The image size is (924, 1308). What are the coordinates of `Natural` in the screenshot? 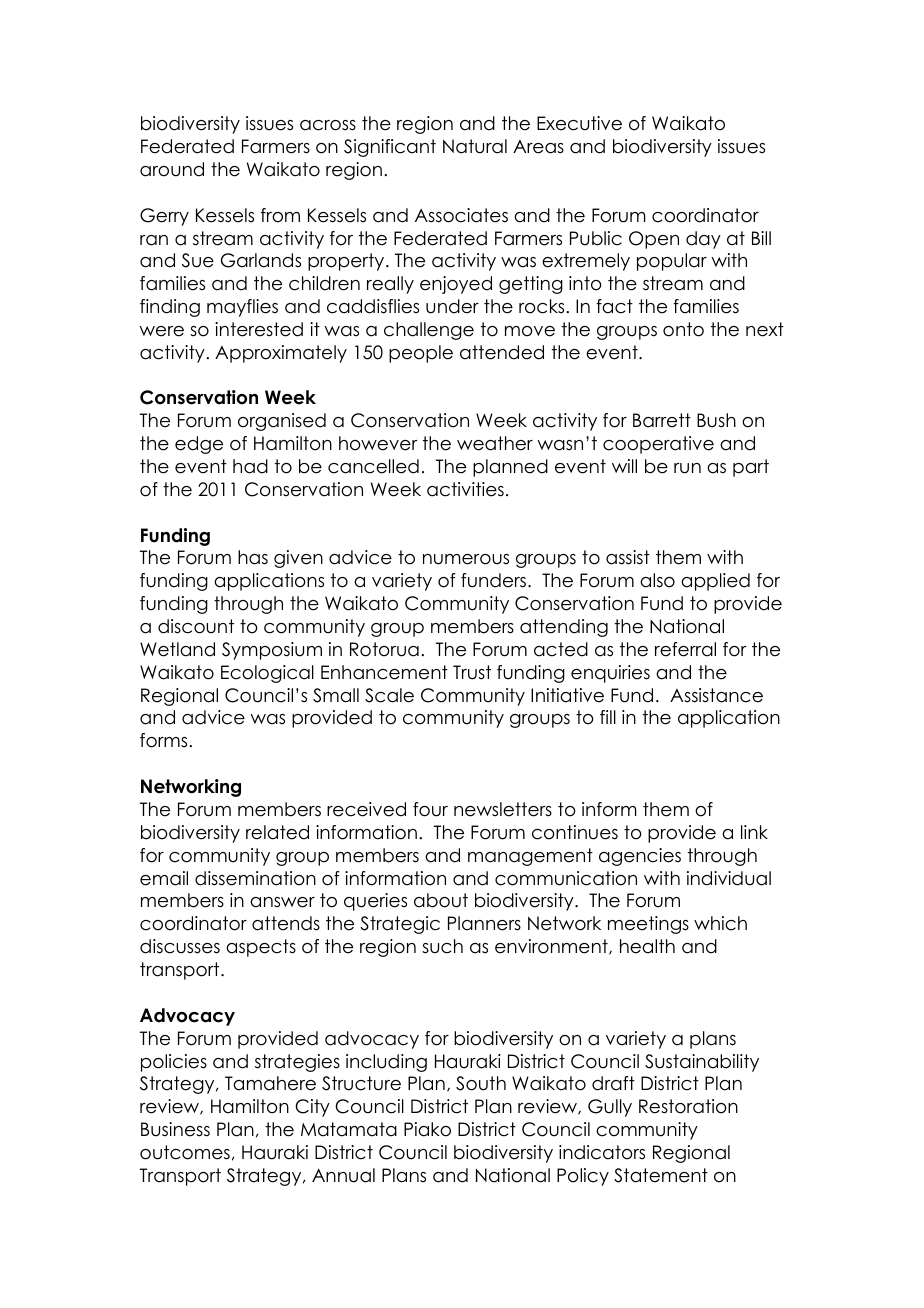 It's located at (475, 146).
